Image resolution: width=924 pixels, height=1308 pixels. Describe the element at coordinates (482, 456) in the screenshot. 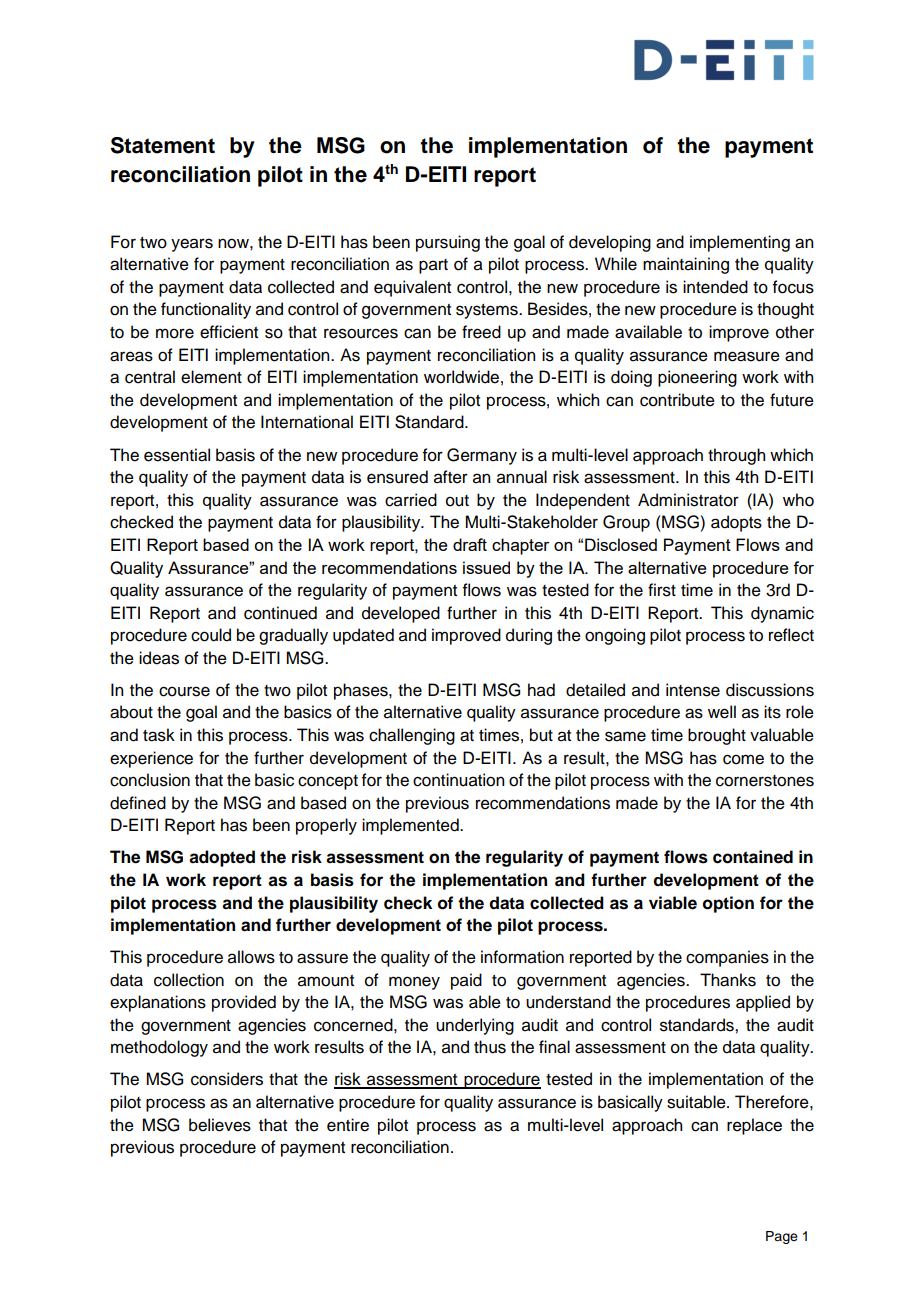

I see `Germany` at that location.
